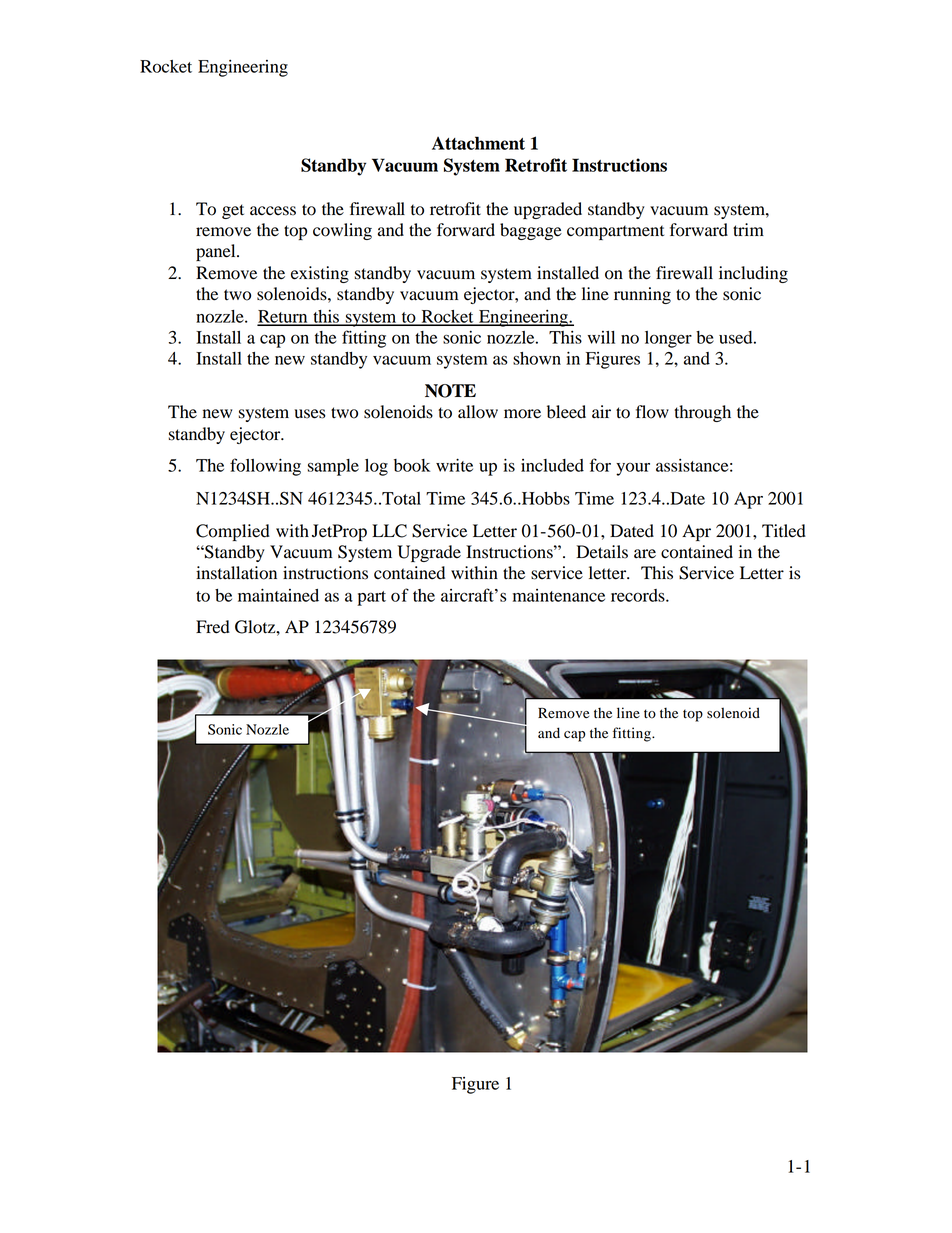 This screenshot has width=952, height=1233. What do you see at coordinates (642, 295) in the screenshot?
I see `running` at bounding box center [642, 295].
